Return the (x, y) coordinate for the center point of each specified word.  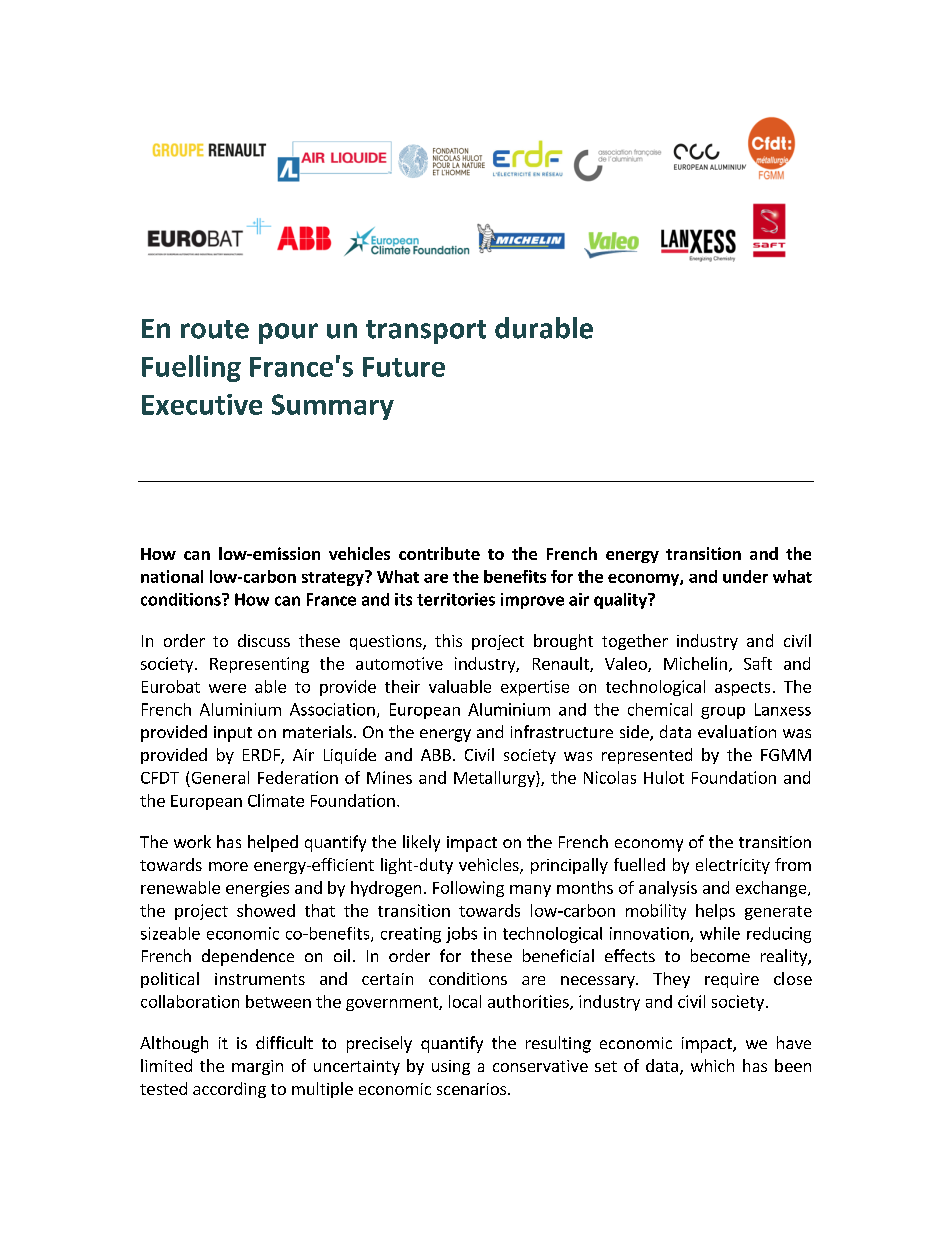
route (215, 329)
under (745, 576)
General (220, 777)
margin (257, 1067)
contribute (439, 553)
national (172, 576)
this (448, 640)
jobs (461, 935)
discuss (264, 640)
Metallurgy (495, 779)
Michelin (695, 663)
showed (266, 910)
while (720, 933)
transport (426, 332)
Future (404, 367)
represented (647, 756)
